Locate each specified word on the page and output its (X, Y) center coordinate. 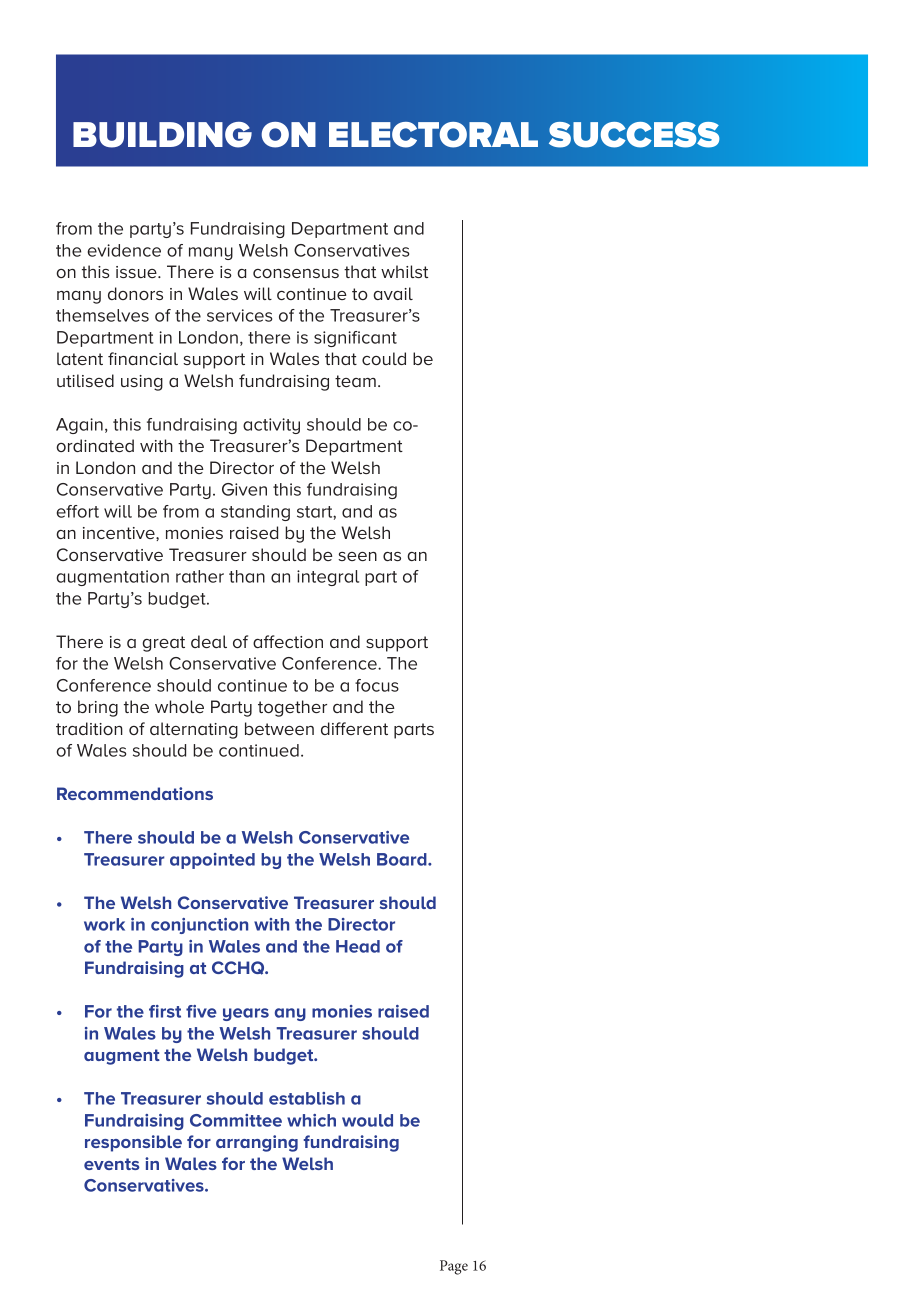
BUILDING (162, 135)
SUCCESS (634, 135)
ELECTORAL (433, 135)
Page (454, 1267)
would (367, 1120)
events (112, 1164)
